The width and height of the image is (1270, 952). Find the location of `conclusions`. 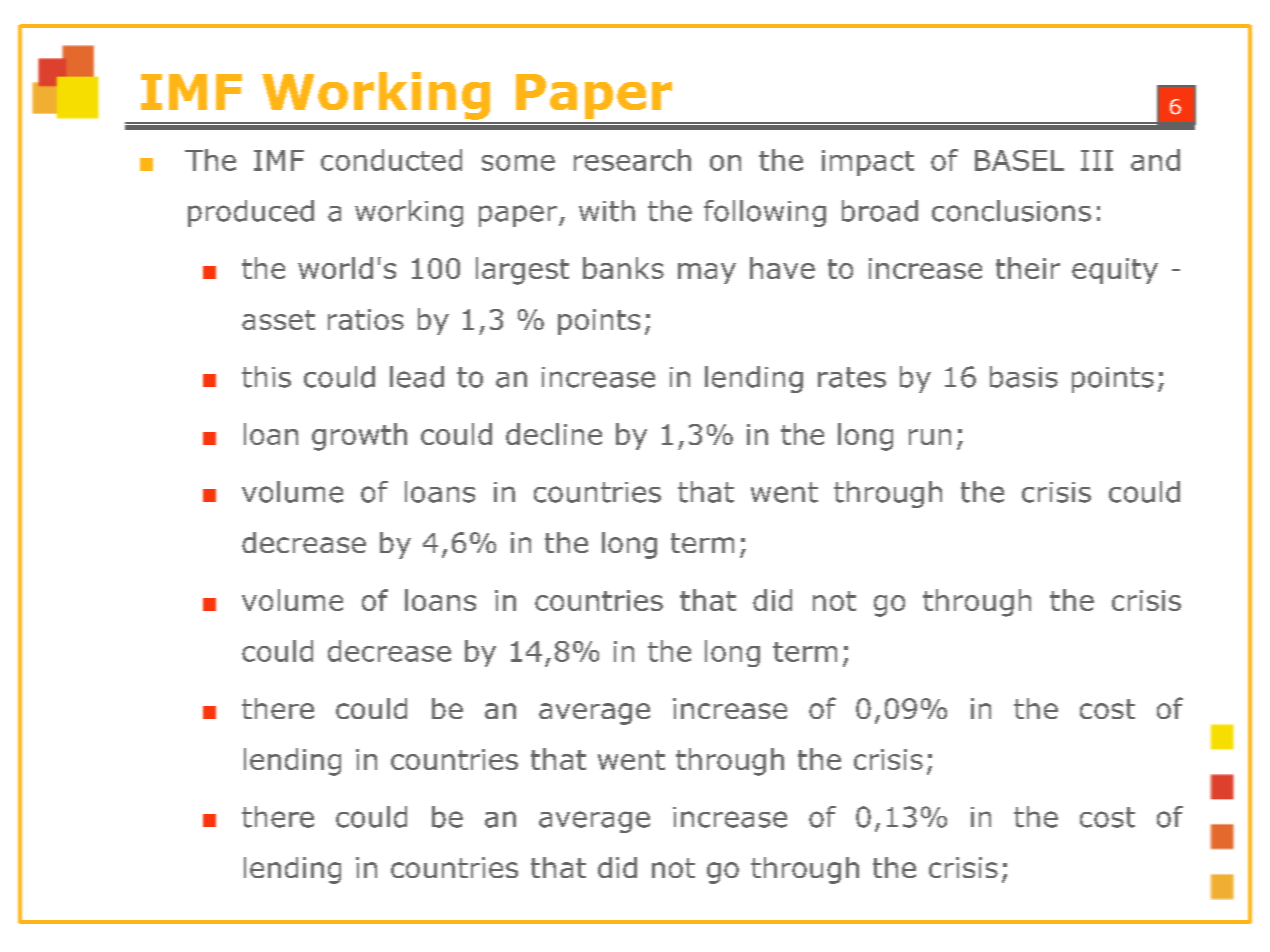

conclusions is located at coordinates (1011, 211).
